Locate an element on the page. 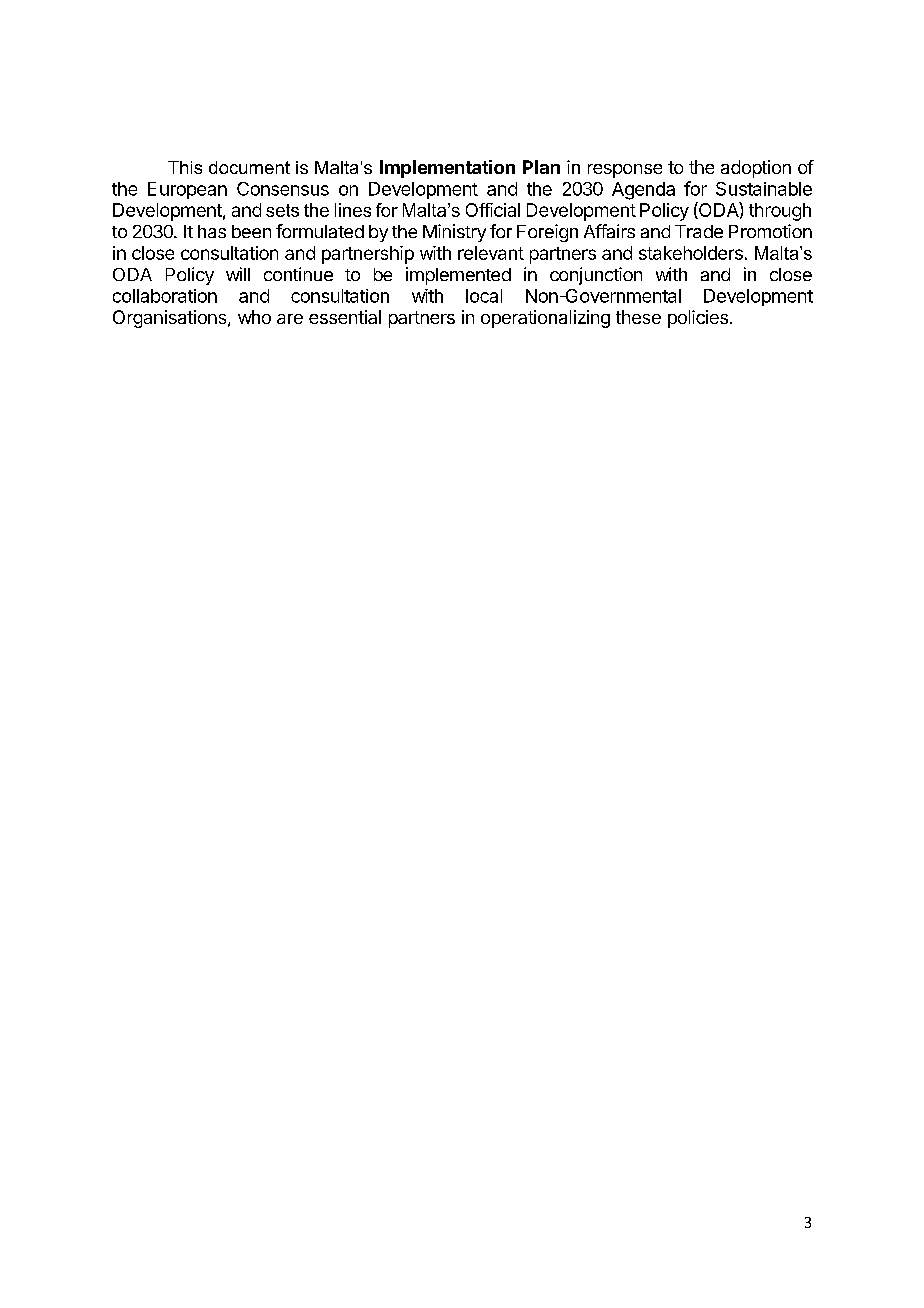 This image has width=924, height=1308. Implementation is located at coordinates (447, 169).
